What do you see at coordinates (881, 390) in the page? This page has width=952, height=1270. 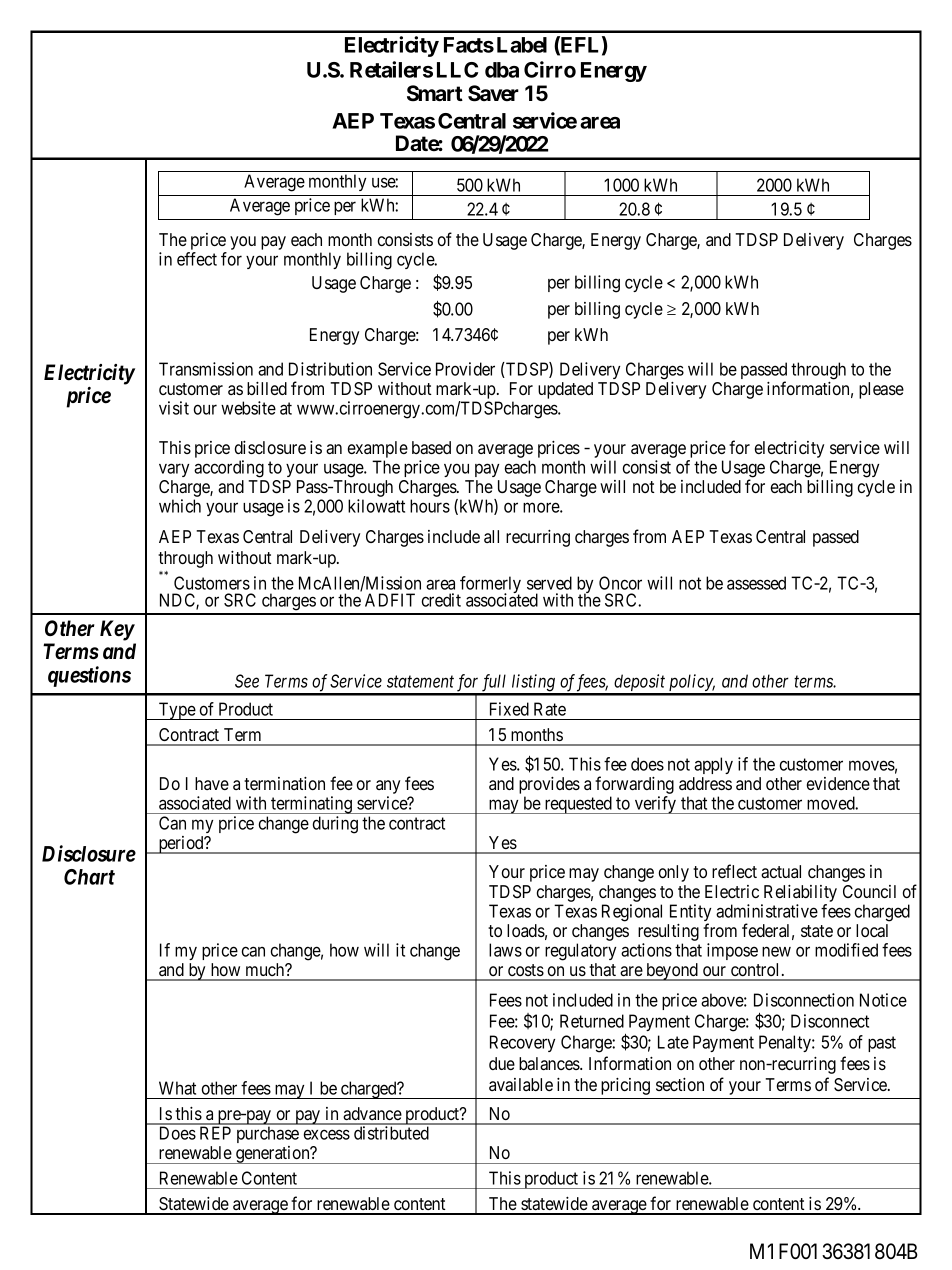 I see `please` at bounding box center [881, 390].
